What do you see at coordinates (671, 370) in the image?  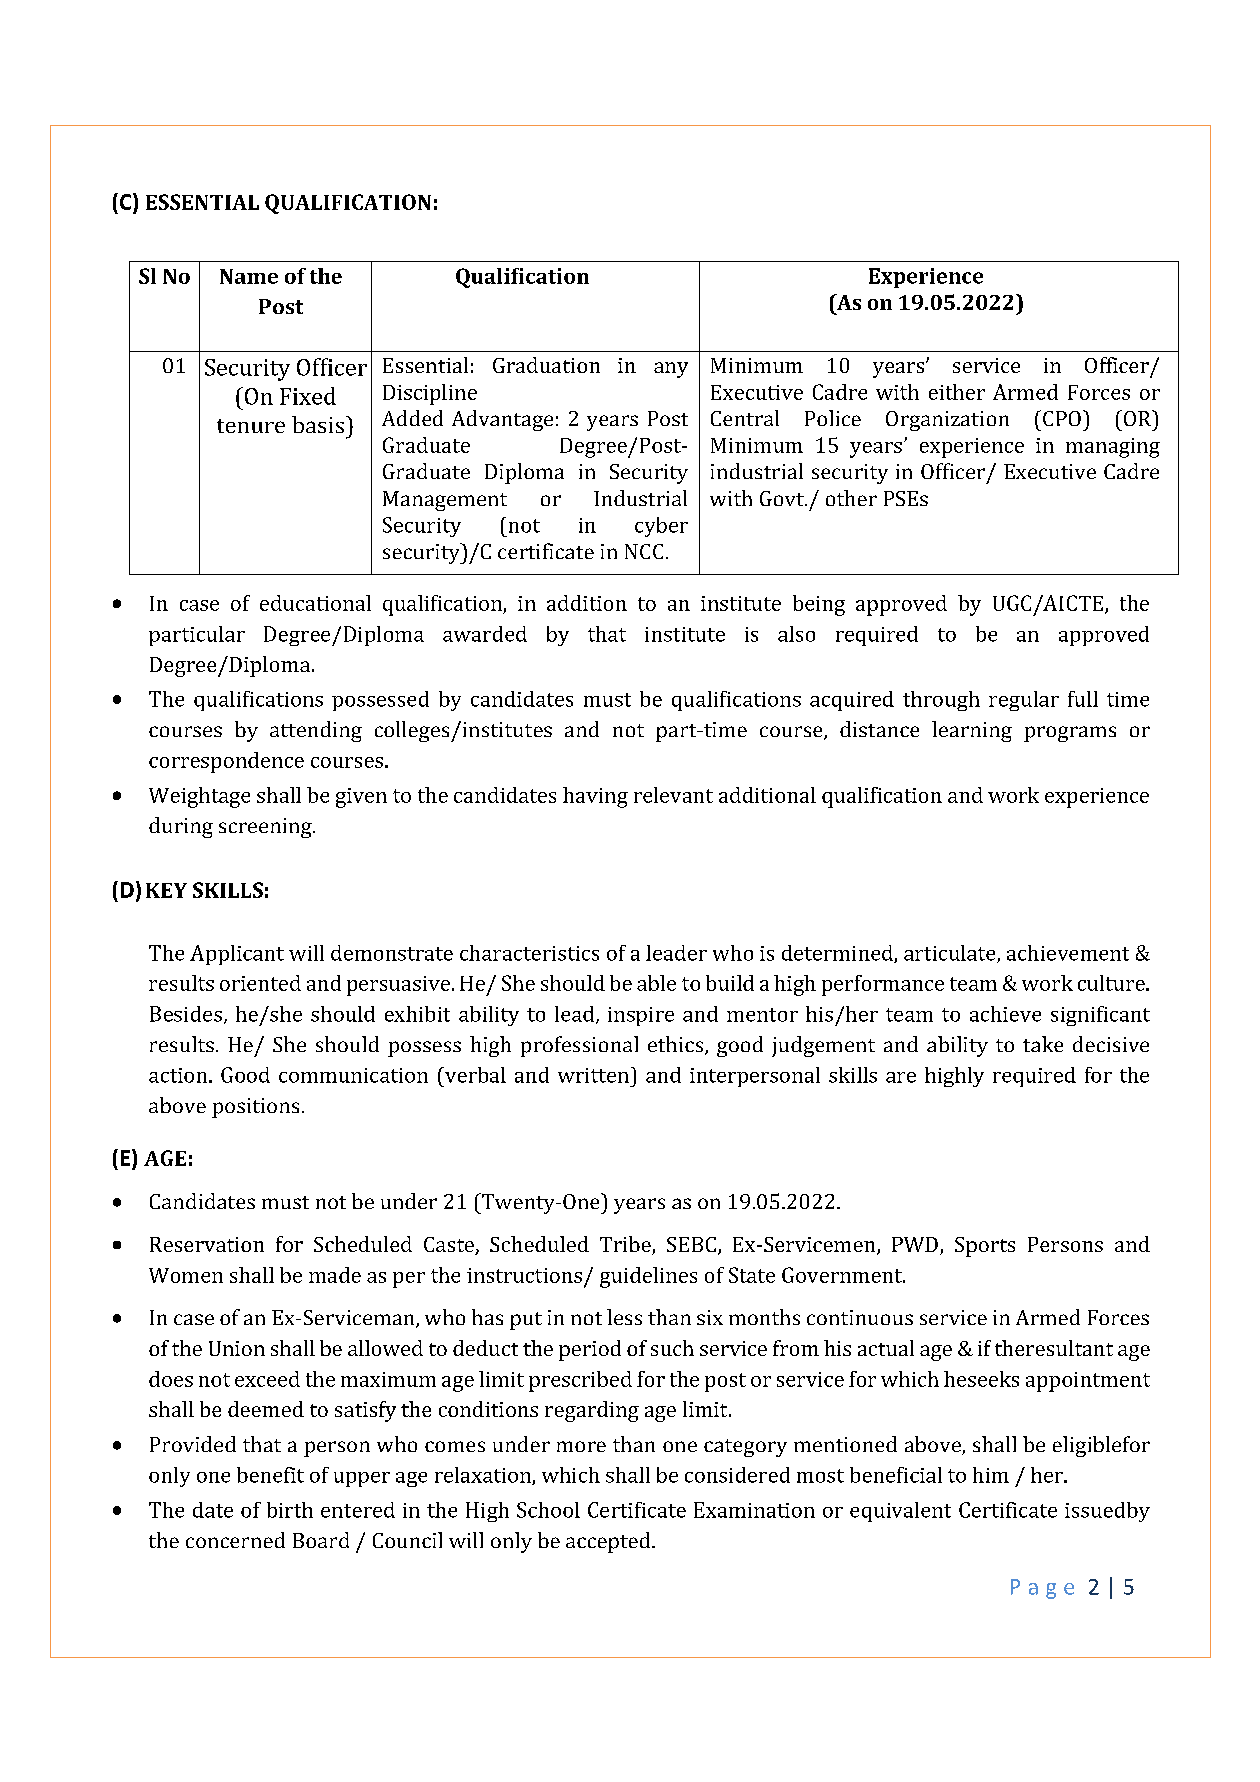 I see `any` at bounding box center [671, 370].
